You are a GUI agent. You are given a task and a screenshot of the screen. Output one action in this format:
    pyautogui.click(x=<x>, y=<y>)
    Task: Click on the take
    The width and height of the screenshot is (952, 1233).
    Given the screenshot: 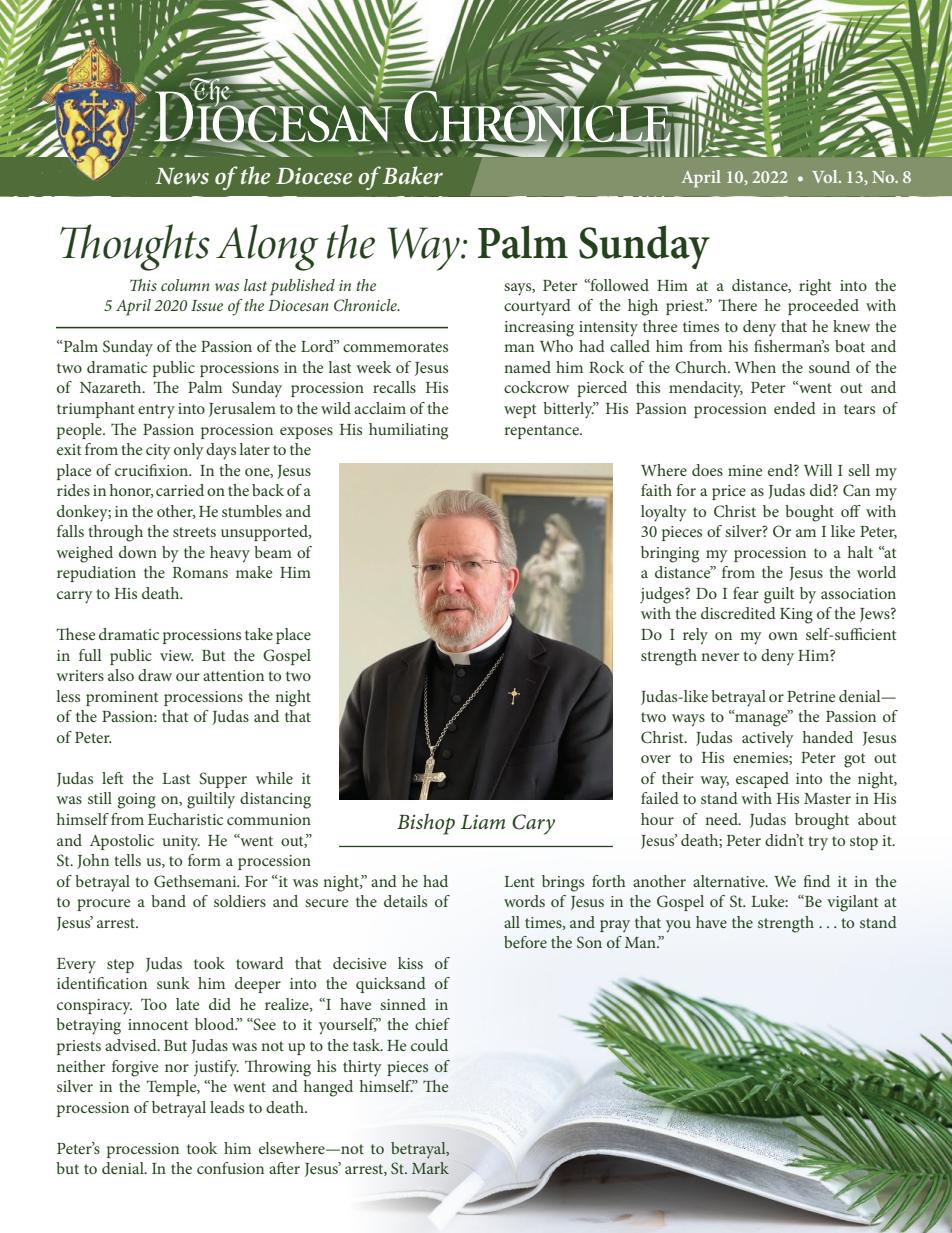 What is the action you would take?
    pyautogui.click(x=259, y=634)
